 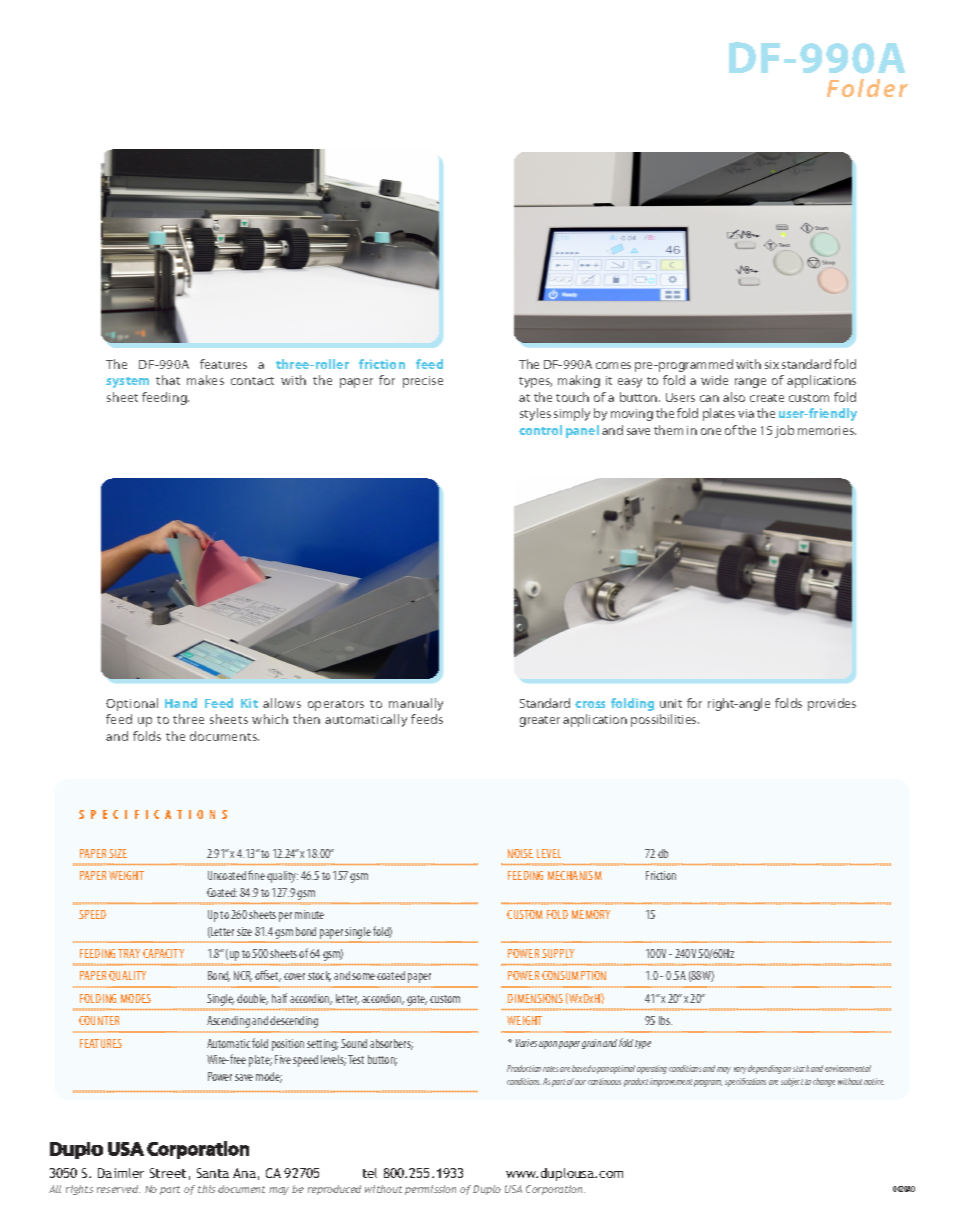 I want to click on provides, so click(x=832, y=704).
